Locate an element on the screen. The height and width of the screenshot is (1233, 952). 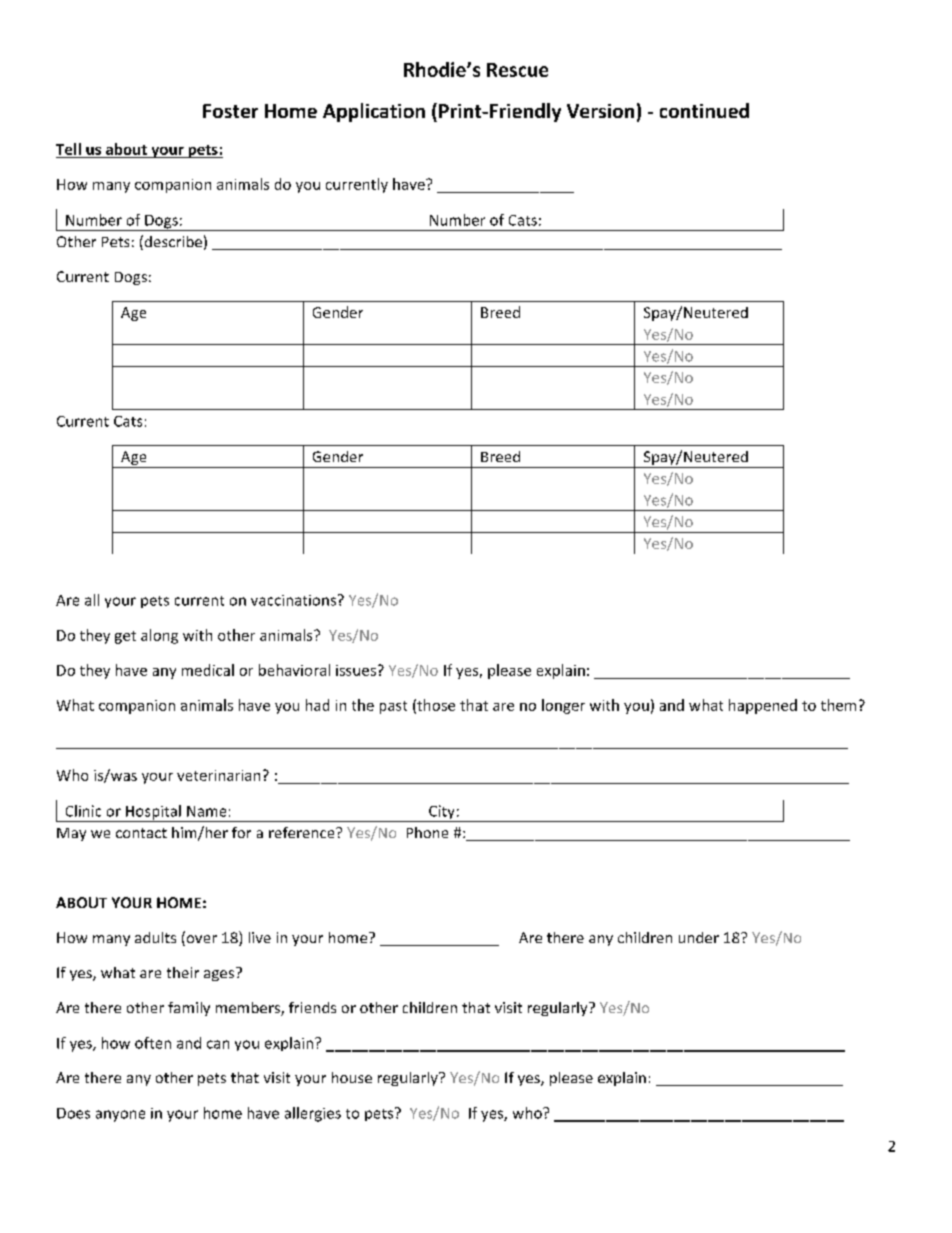
under is located at coordinates (699, 937).
